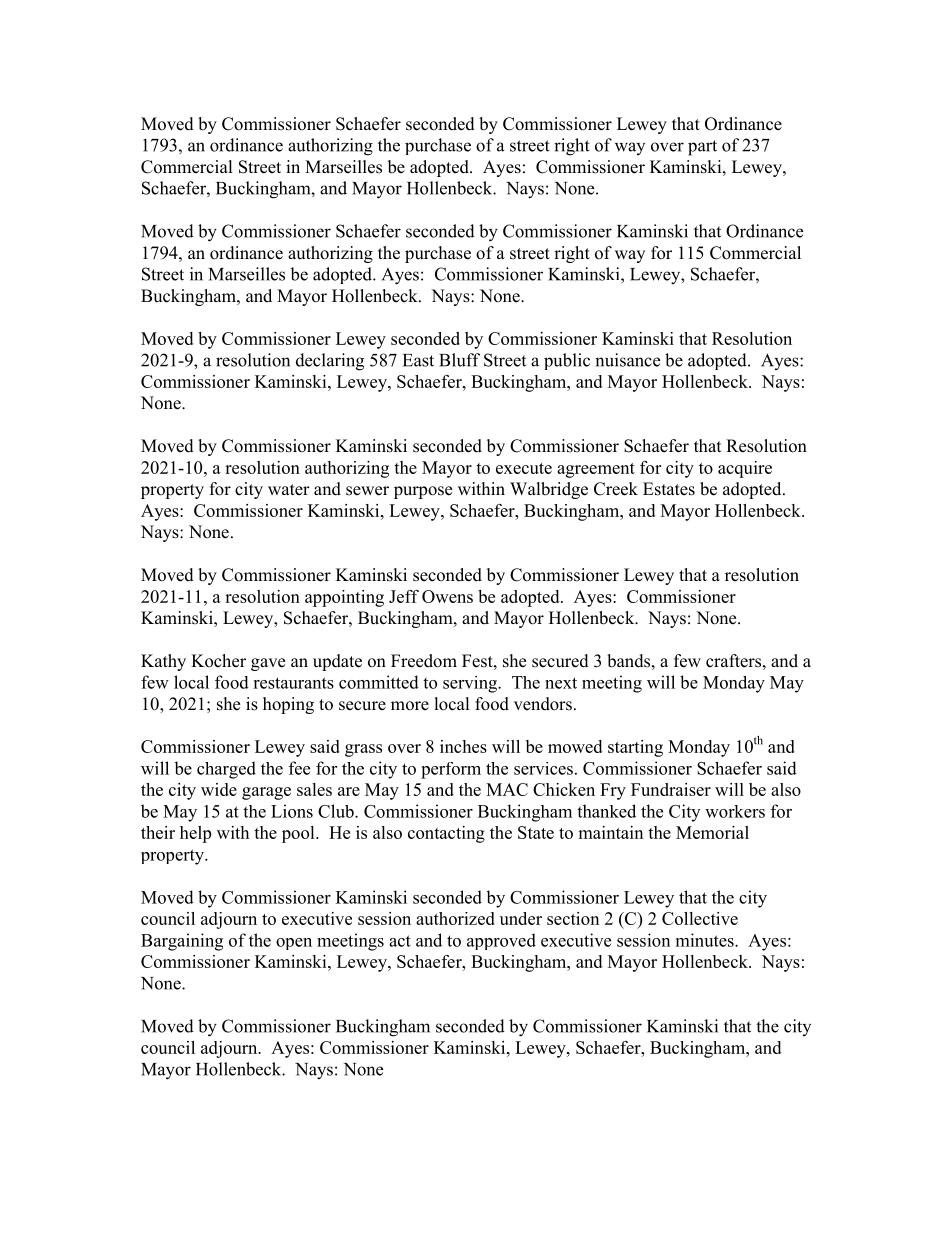  I want to click on part, so click(702, 148).
